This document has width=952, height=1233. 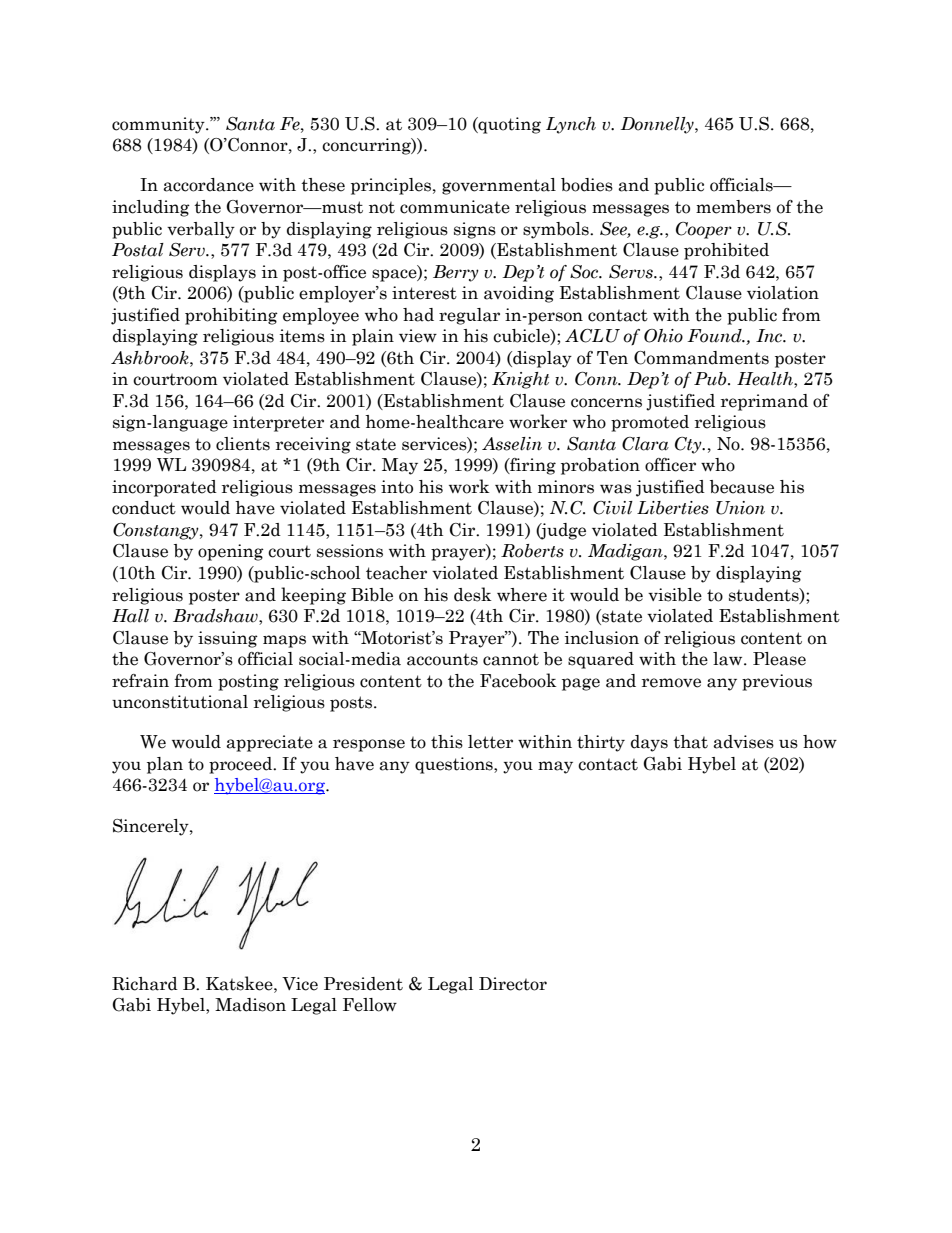 I want to click on Fellow, so click(x=370, y=1005).
